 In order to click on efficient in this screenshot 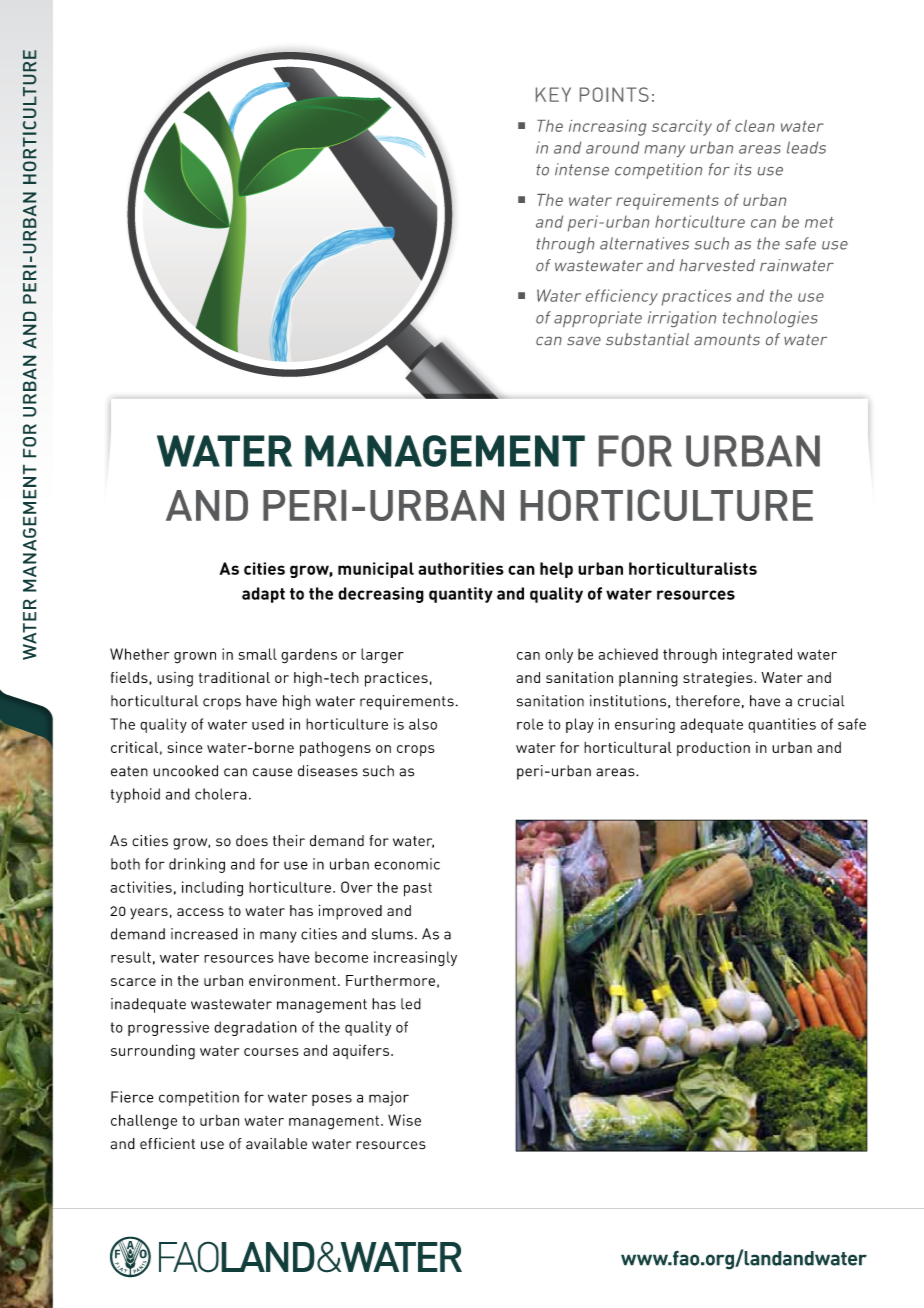, I will do `click(167, 1144)`.
